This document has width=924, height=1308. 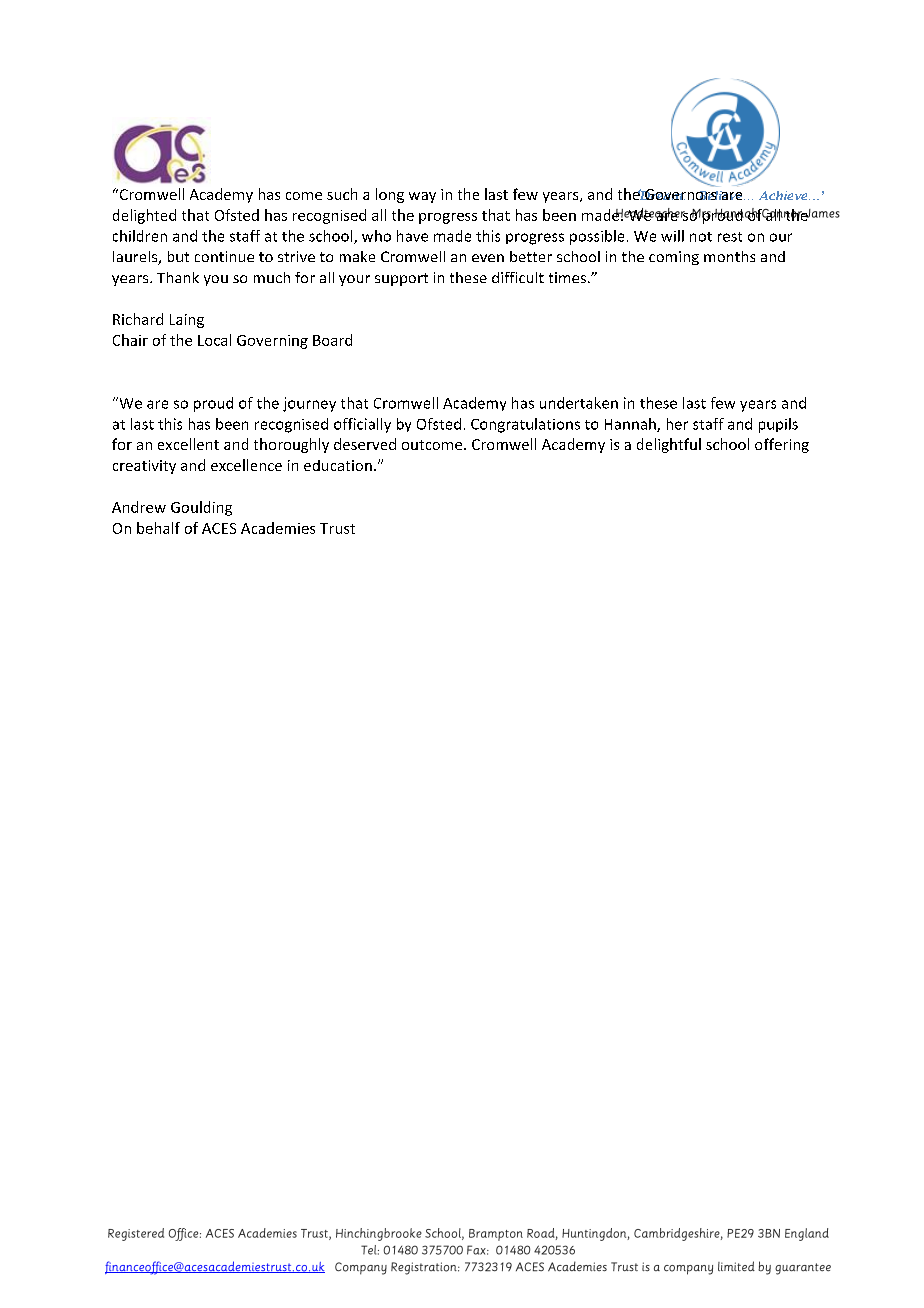 What do you see at coordinates (214, 340) in the document?
I see `Local` at bounding box center [214, 340].
